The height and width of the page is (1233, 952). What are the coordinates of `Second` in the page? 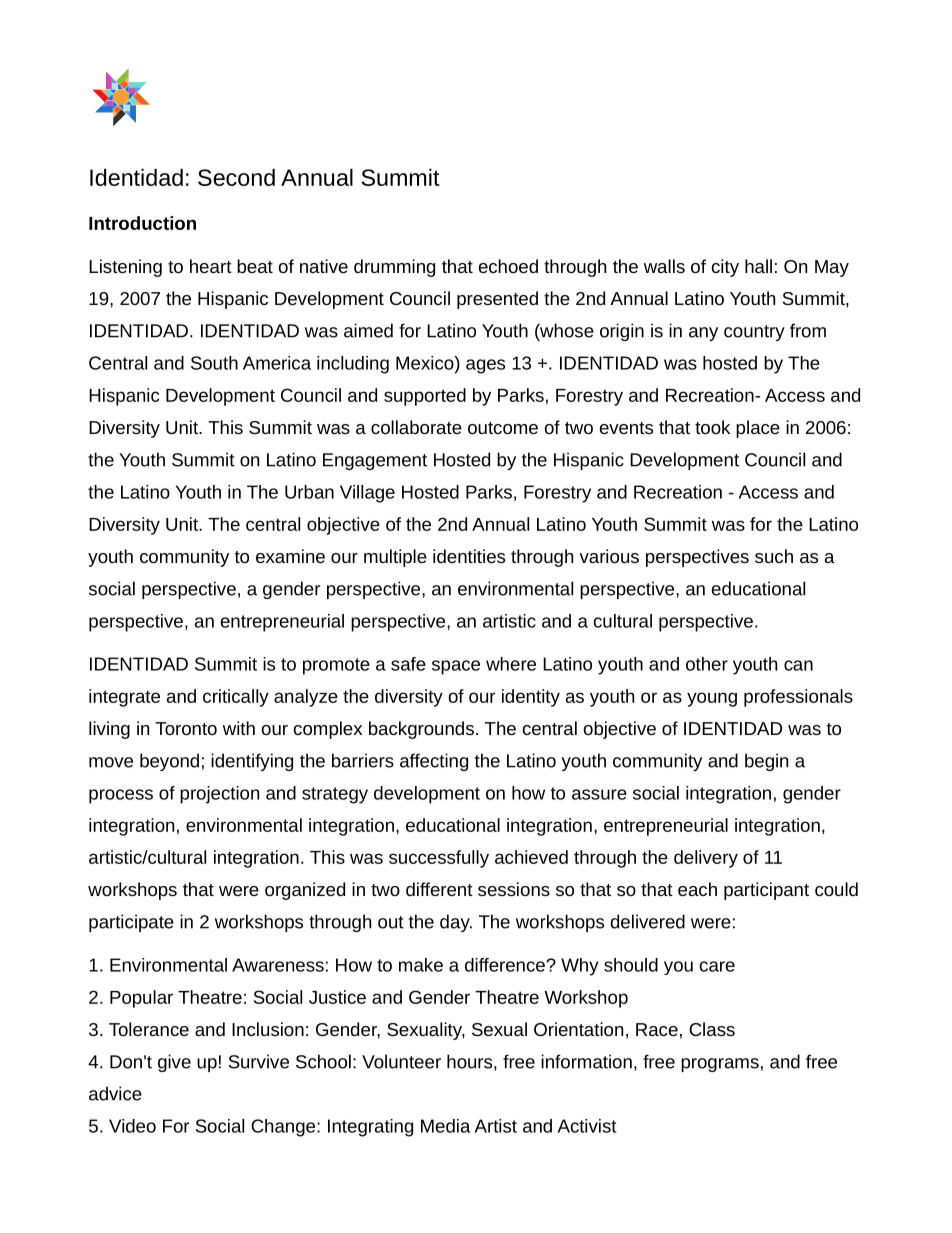 It's located at (236, 177).
